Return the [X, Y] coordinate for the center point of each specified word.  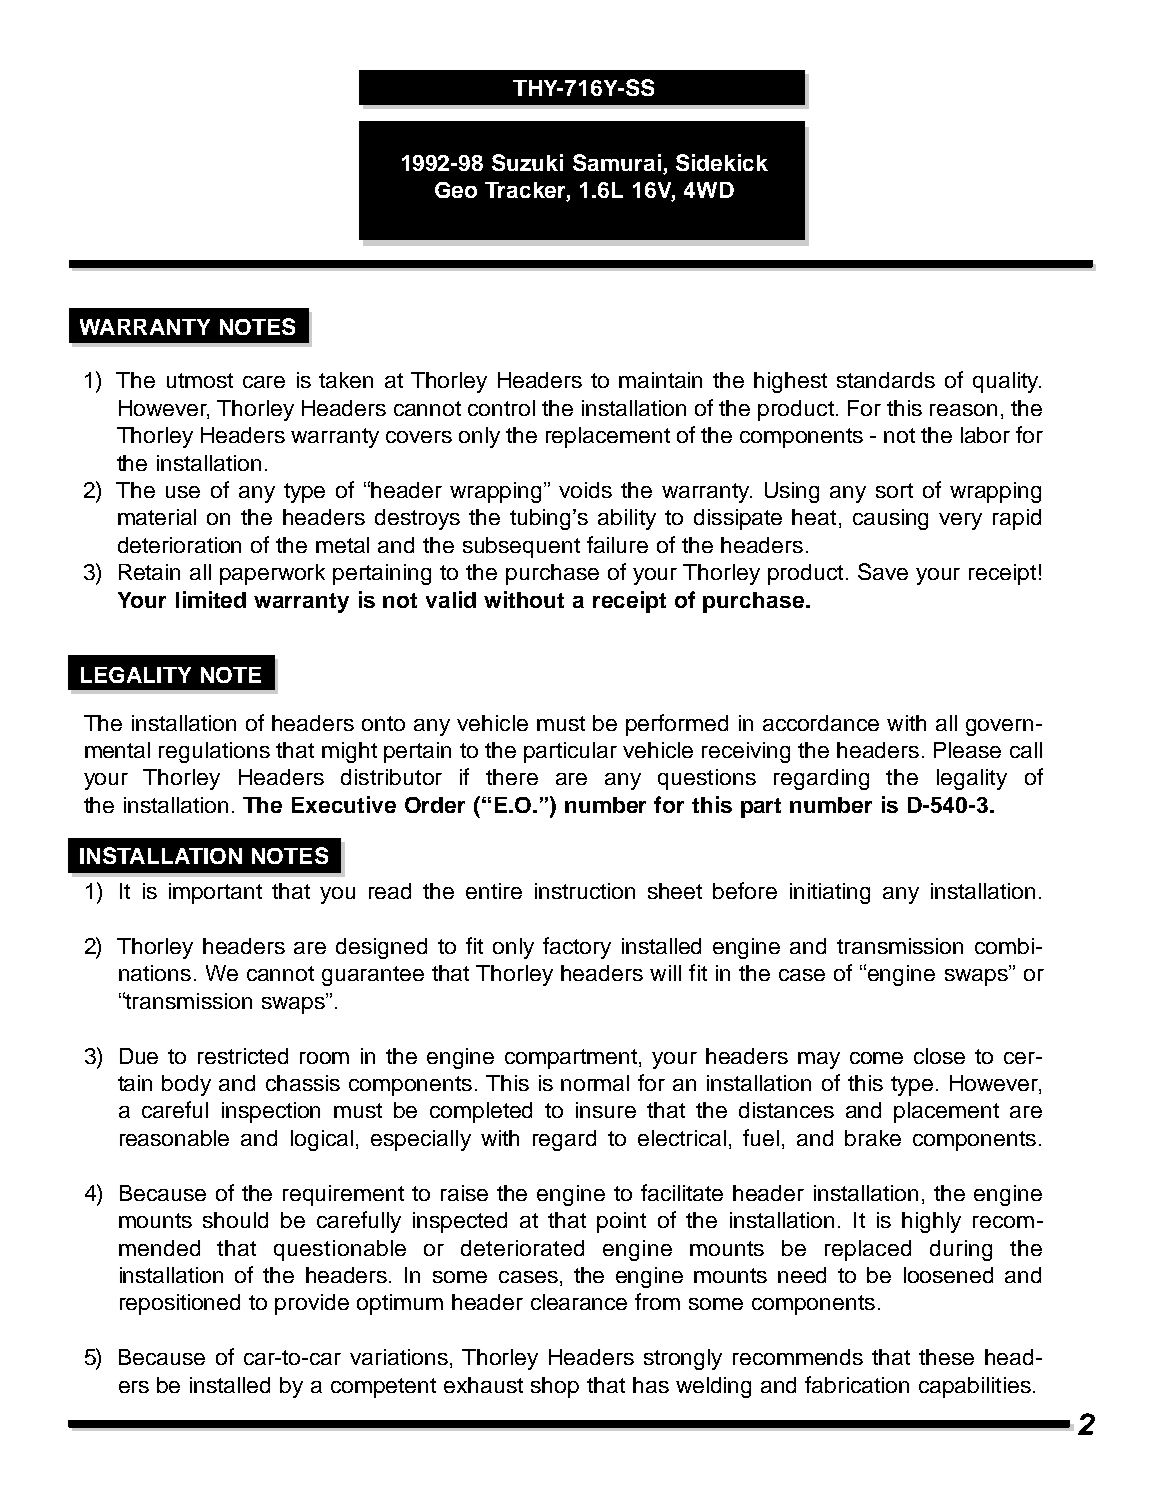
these [946, 1357]
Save [883, 571]
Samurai [617, 162]
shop [555, 1387]
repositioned [180, 1304]
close [939, 1056]
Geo [456, 190]
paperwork [272, 574]
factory [577, 948]
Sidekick [722, 162]
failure [617, 544]
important [215, 893]
